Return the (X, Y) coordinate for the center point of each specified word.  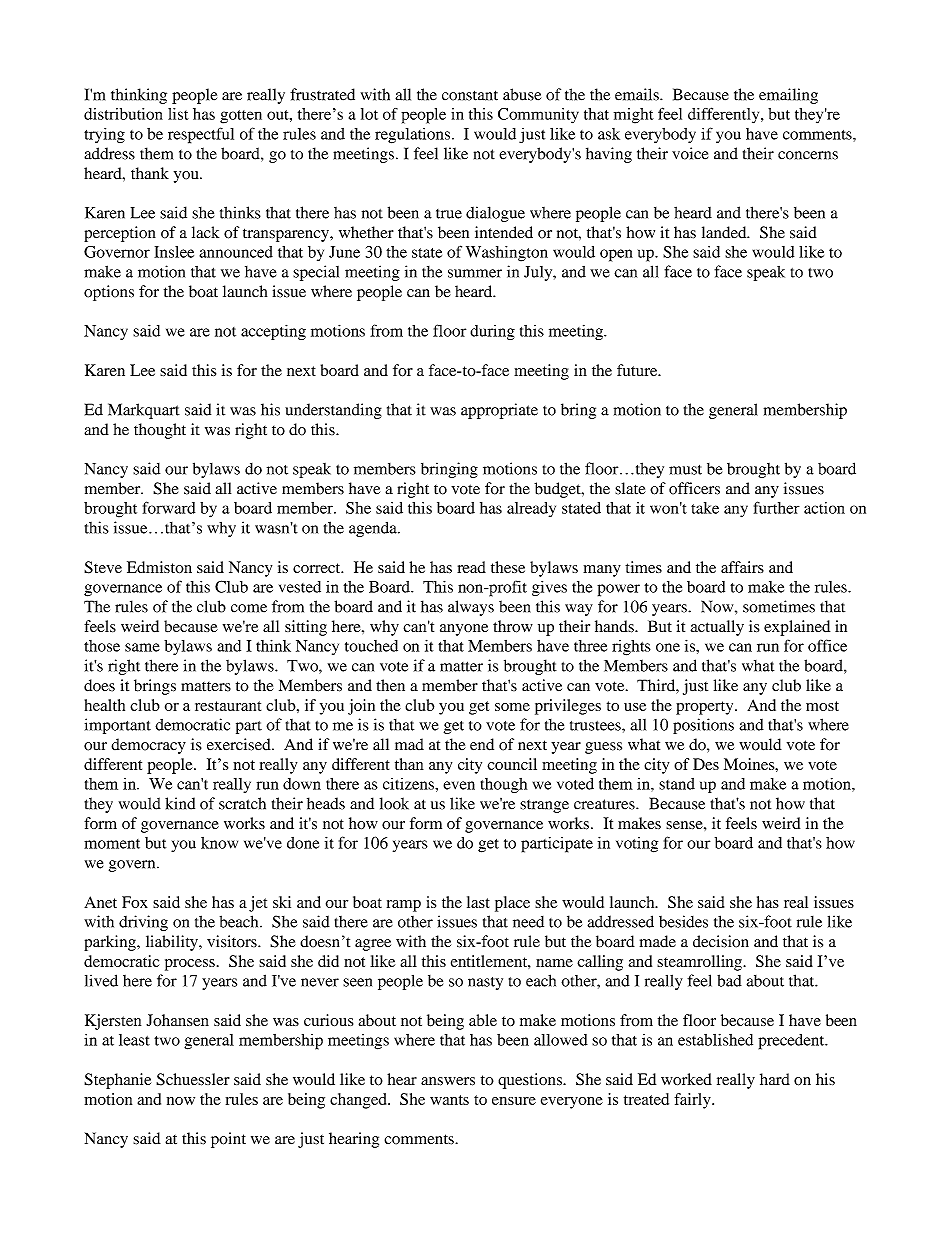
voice (690, 153)
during (492, 332)
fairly (693, 1101)
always (471, 608)
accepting (273, 332)
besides (683, 921)
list (178, 114)
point (228, 1140)
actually (717, 628)
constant (470, 95)
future (638, 370)
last (478, 902)
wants (449, 1100)
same (142, 647)
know (219, 843)
